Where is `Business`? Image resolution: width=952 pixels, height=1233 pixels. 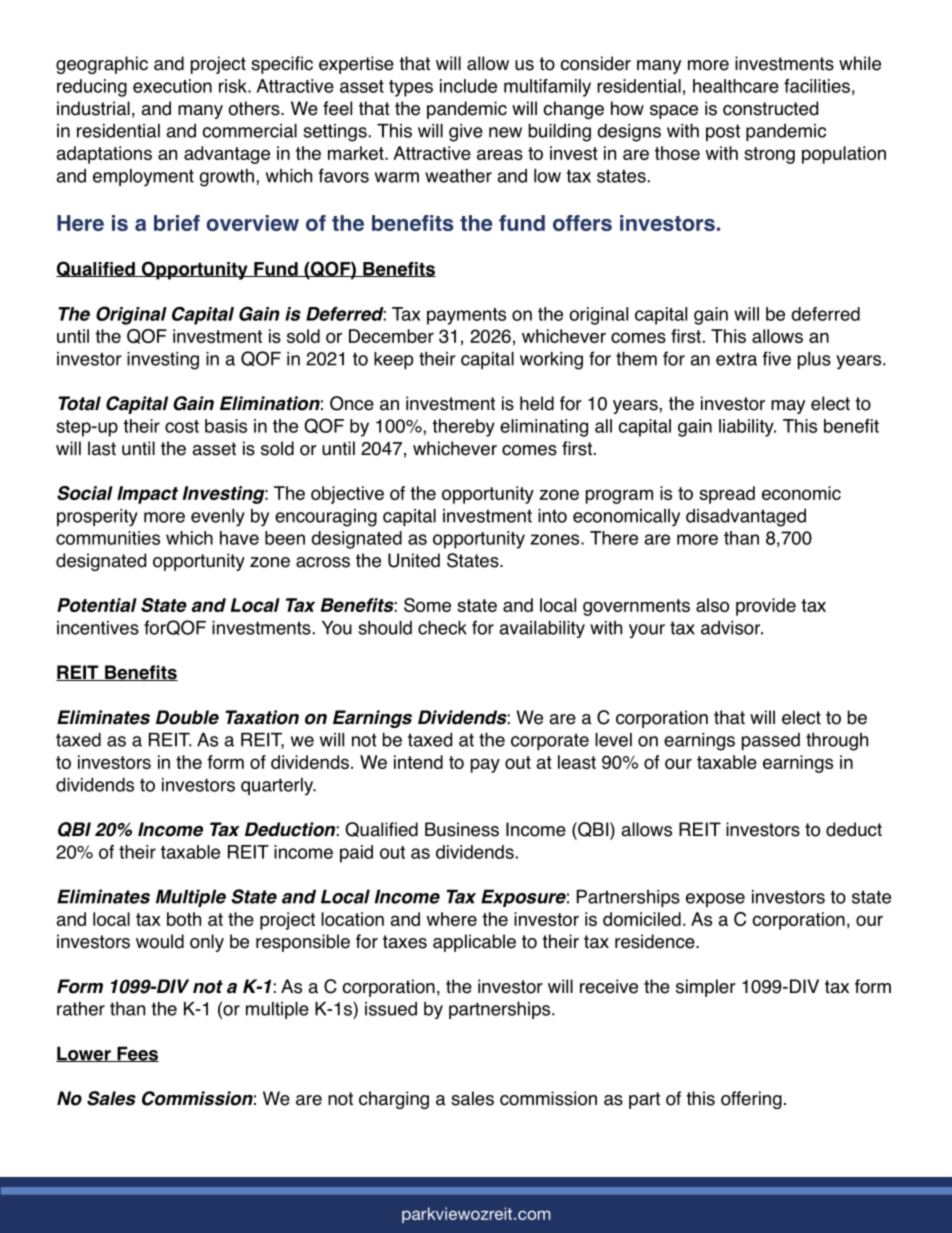
Business is located at coordinates (462, 829).
